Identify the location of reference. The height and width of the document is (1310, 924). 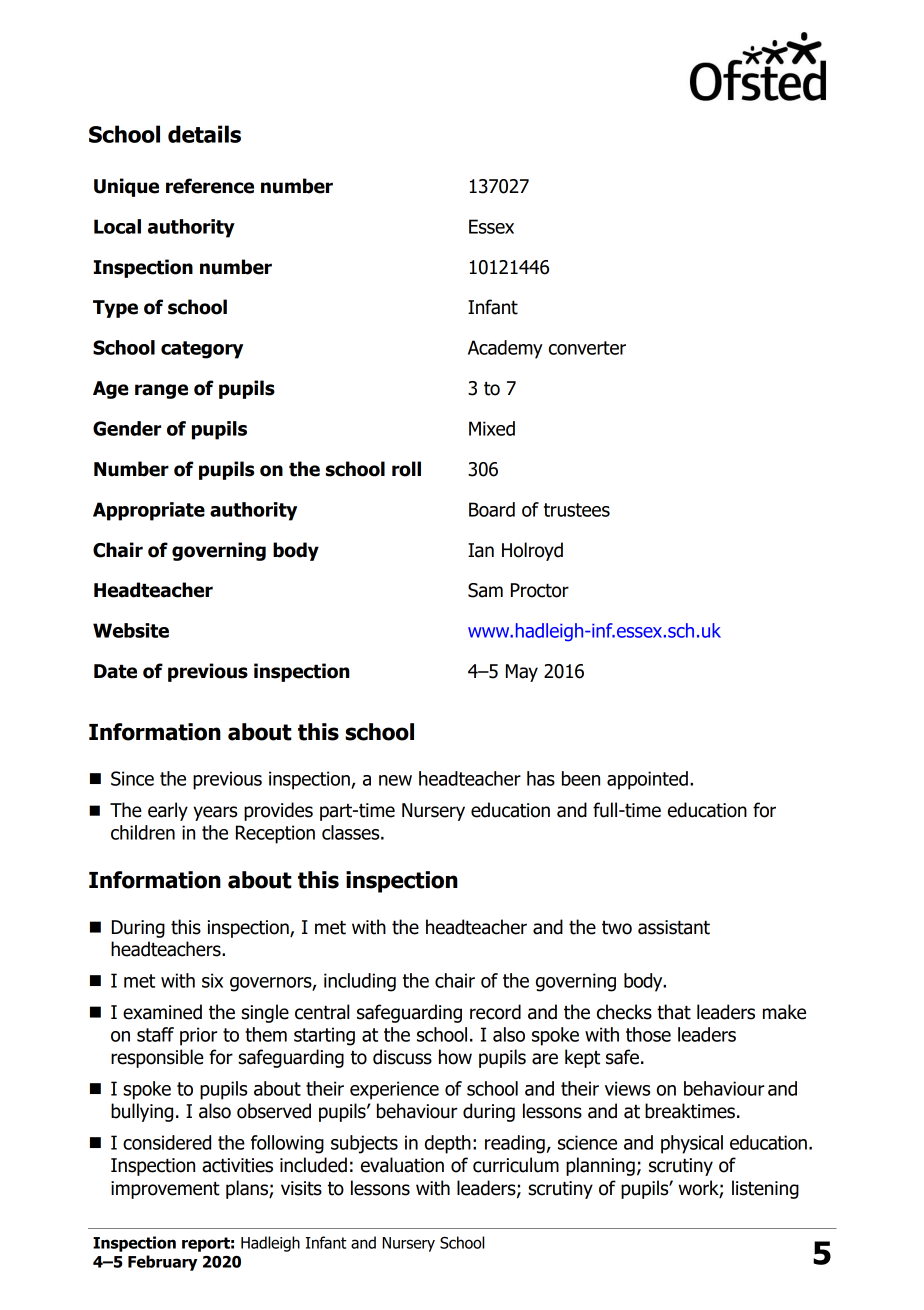
(210, 186).
